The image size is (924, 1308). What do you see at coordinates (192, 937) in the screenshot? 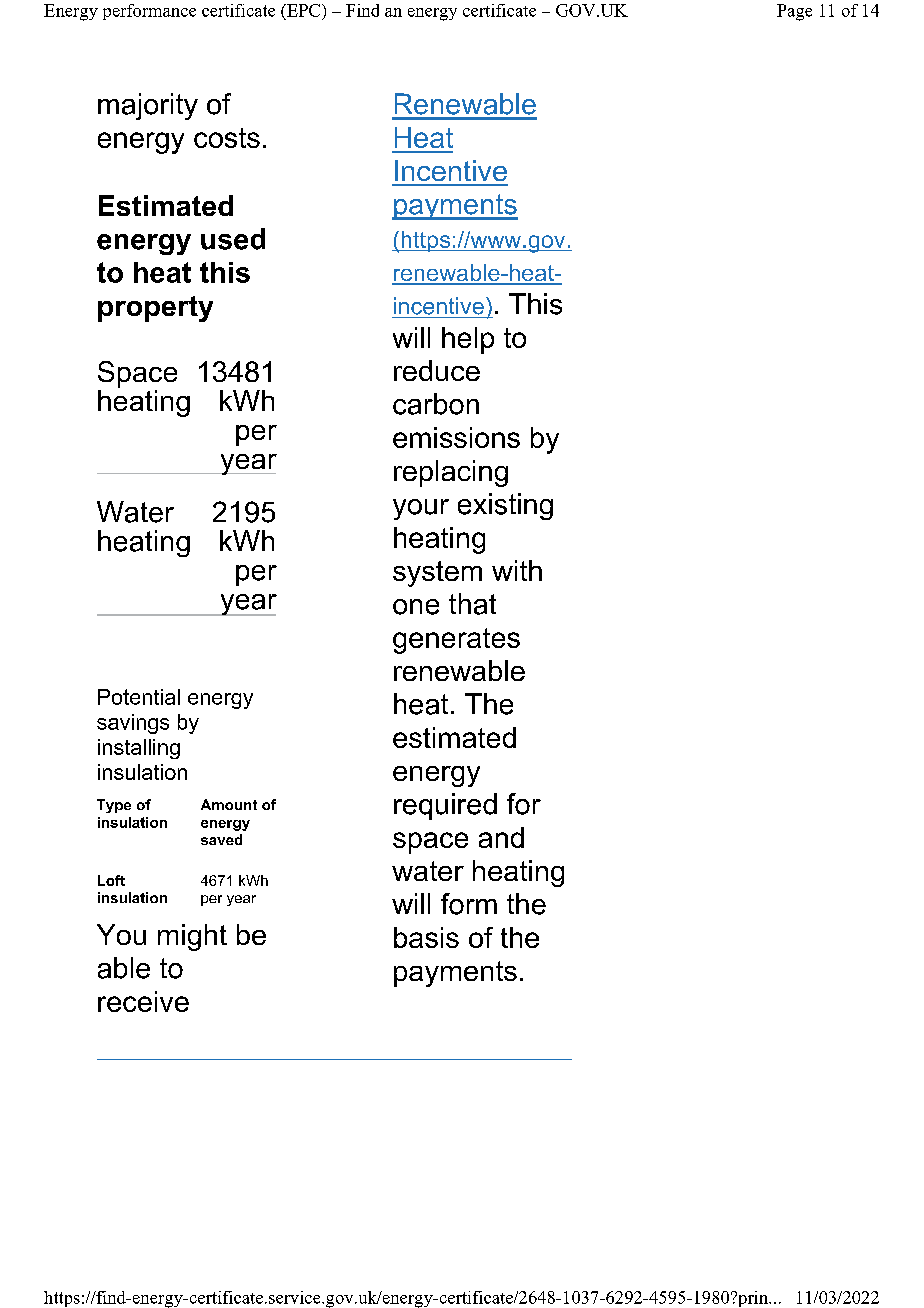
I see `might` at bounding box center [192, 937].
